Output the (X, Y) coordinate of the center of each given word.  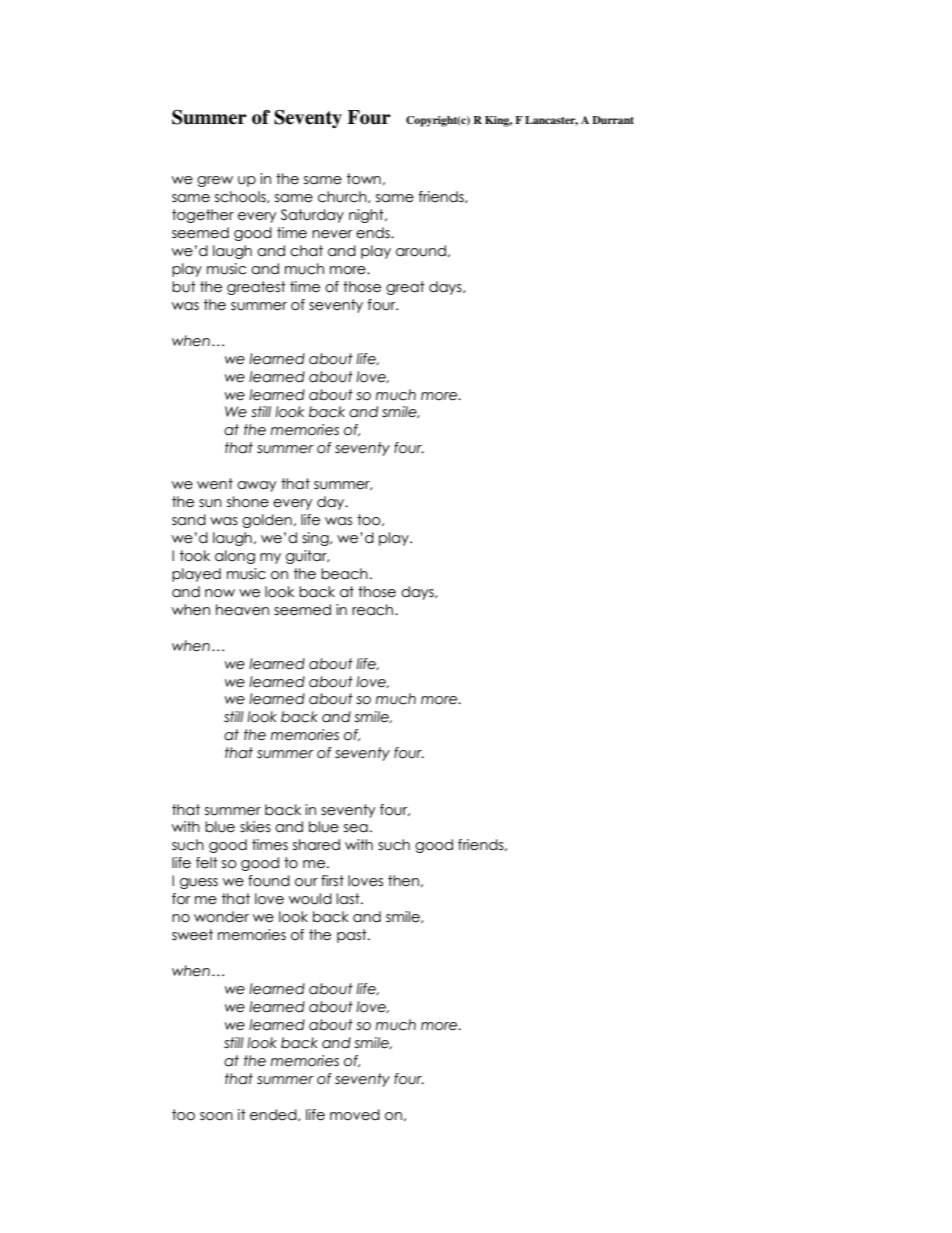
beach (344, 574)
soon (216, 1116)
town (364, 179)
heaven (242, 610)
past (353, 936)
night (367, 216)
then (403, 881)
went (215, 484)
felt (207, 863)
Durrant (613, 120)
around (421, 251)
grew (215, 181)
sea (356, 828)
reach (374, 610)
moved (355, 1115)
